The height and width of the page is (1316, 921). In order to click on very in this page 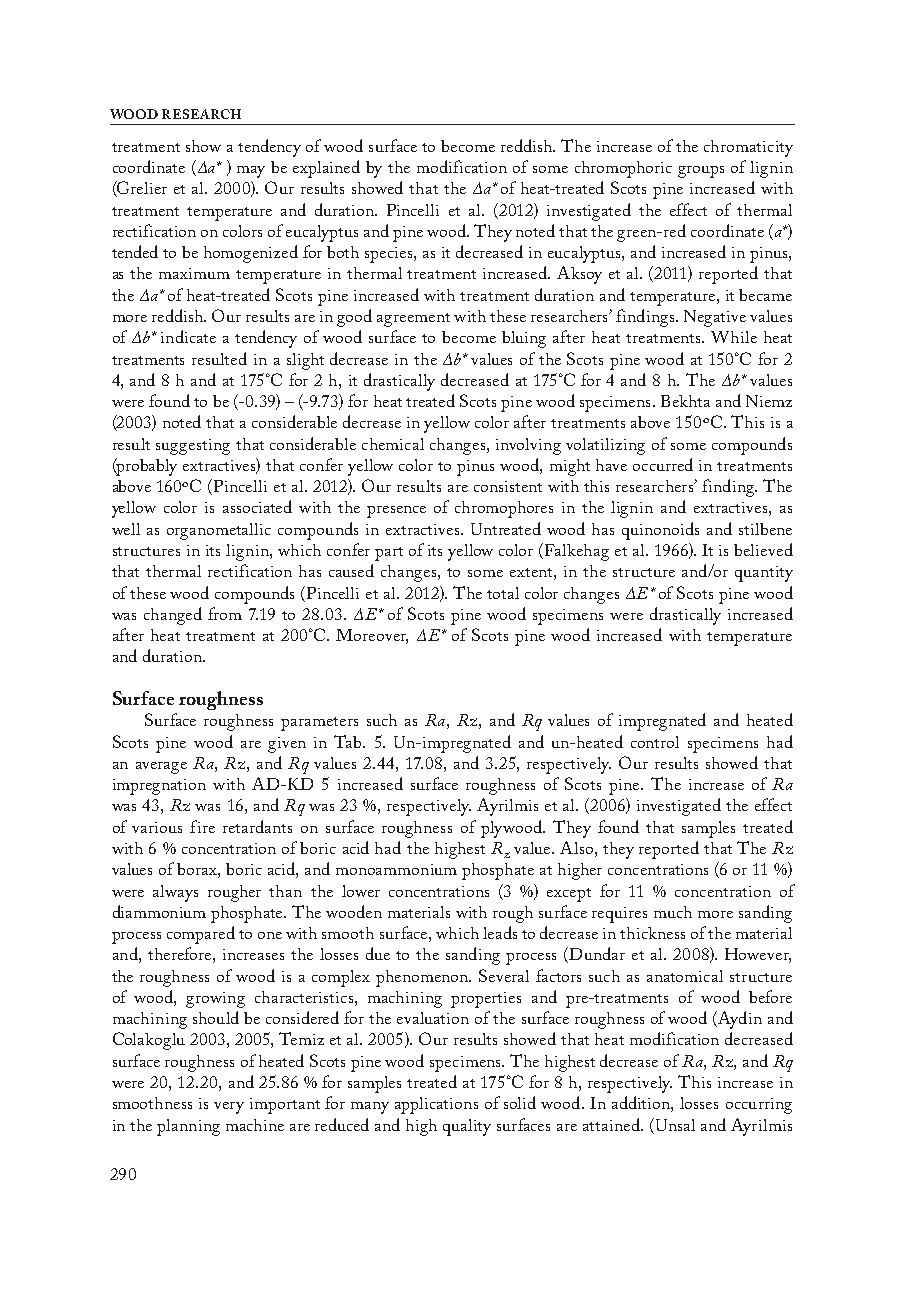, I will do `click(229, 1108)`.
